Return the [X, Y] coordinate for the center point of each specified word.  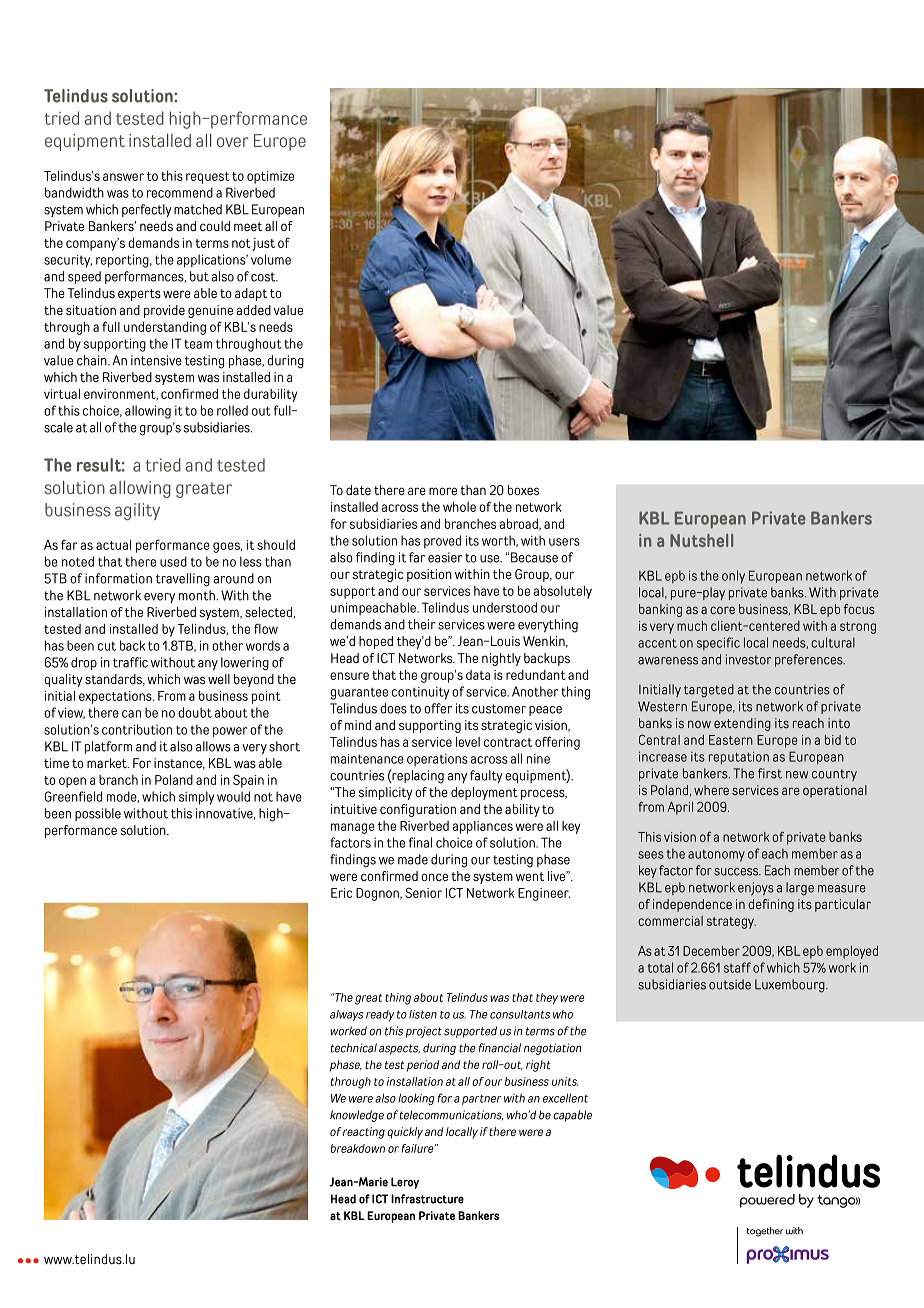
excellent [565, 1098]
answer [123, 177]
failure [419, 1148]
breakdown [358, 1148]
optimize [270, 177]
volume [271, 259]
